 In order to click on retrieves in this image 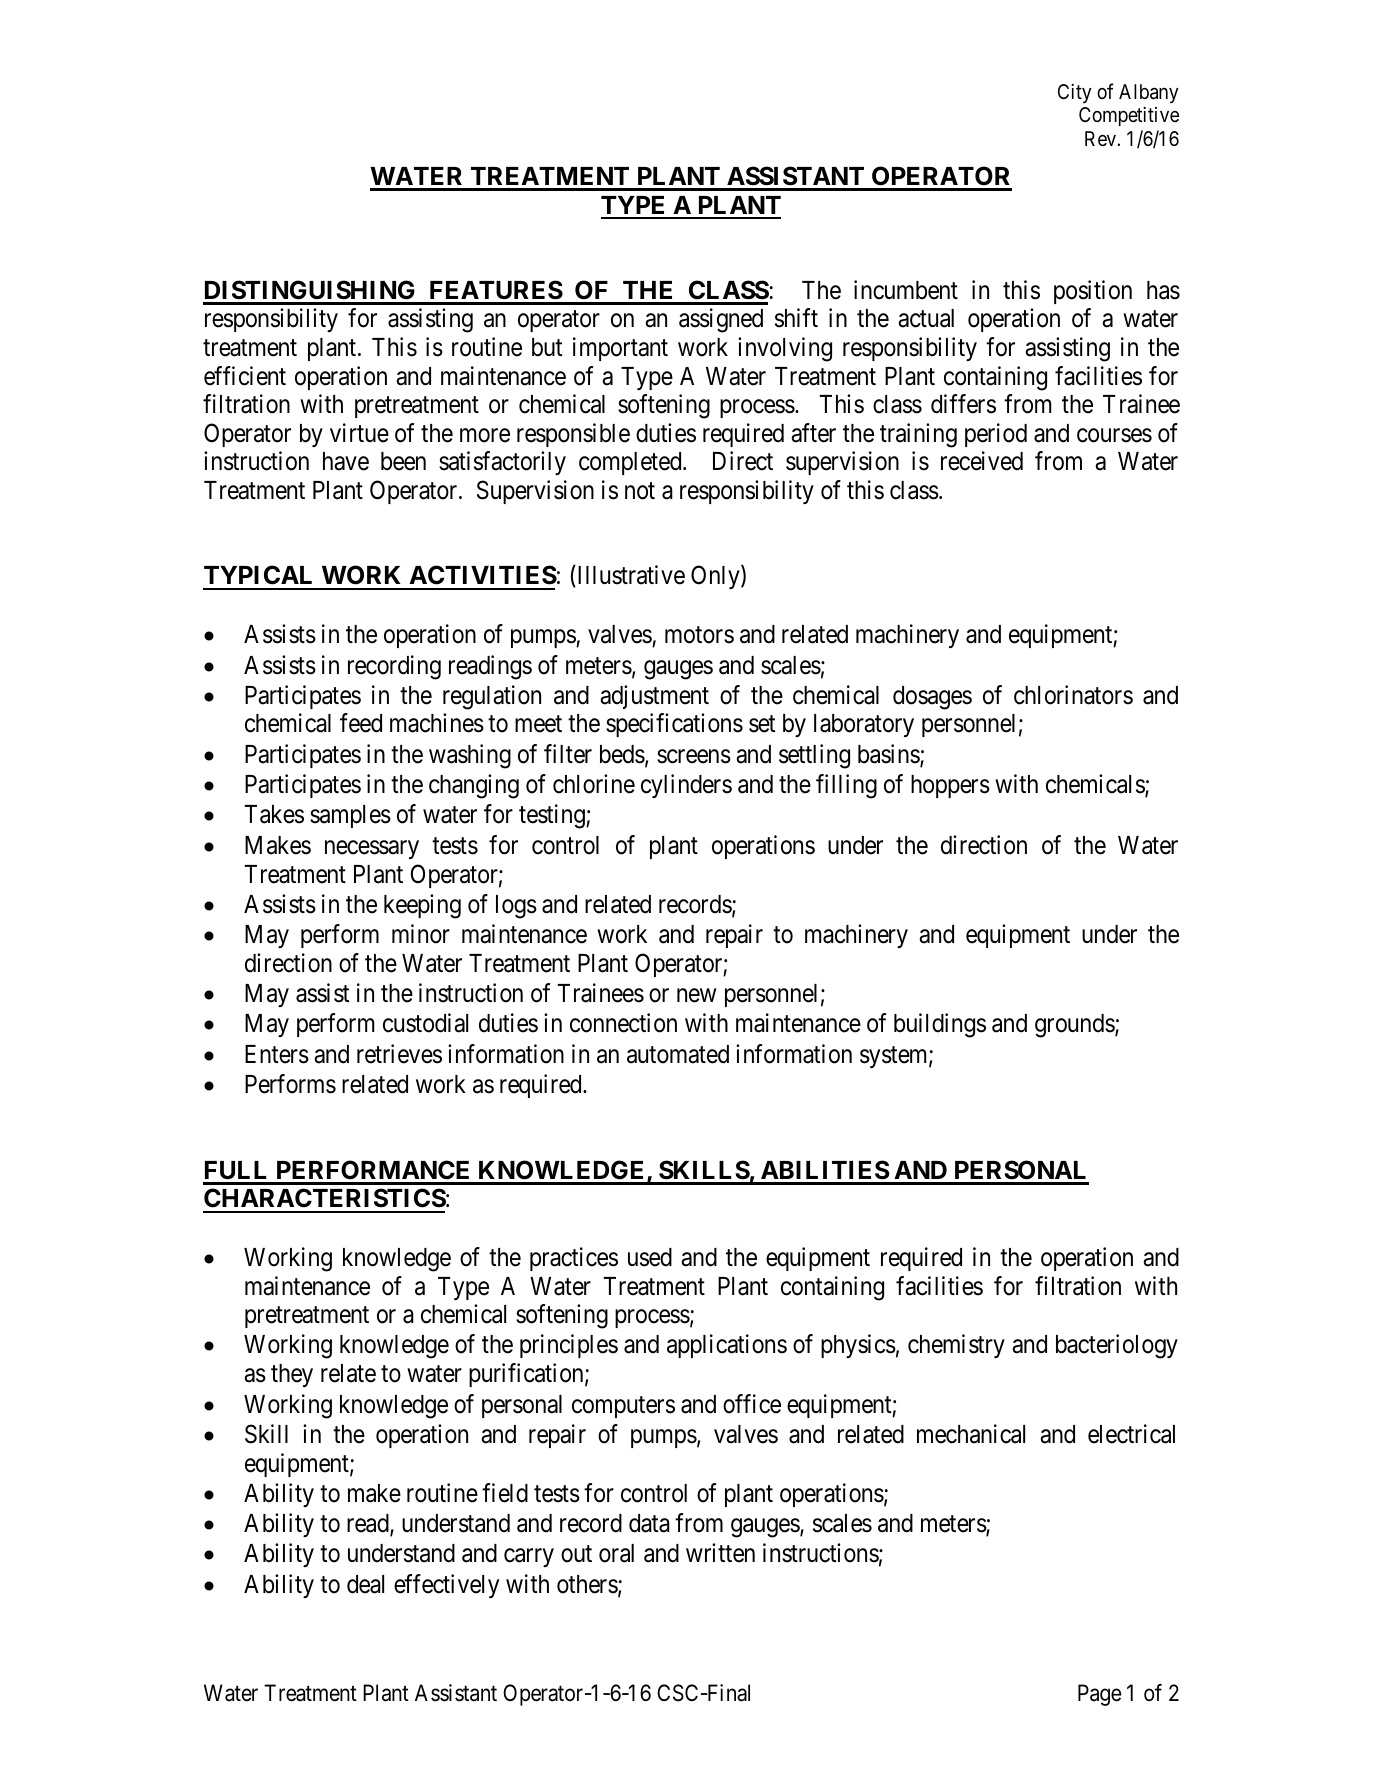, I will do `click(399, 1054)`.
